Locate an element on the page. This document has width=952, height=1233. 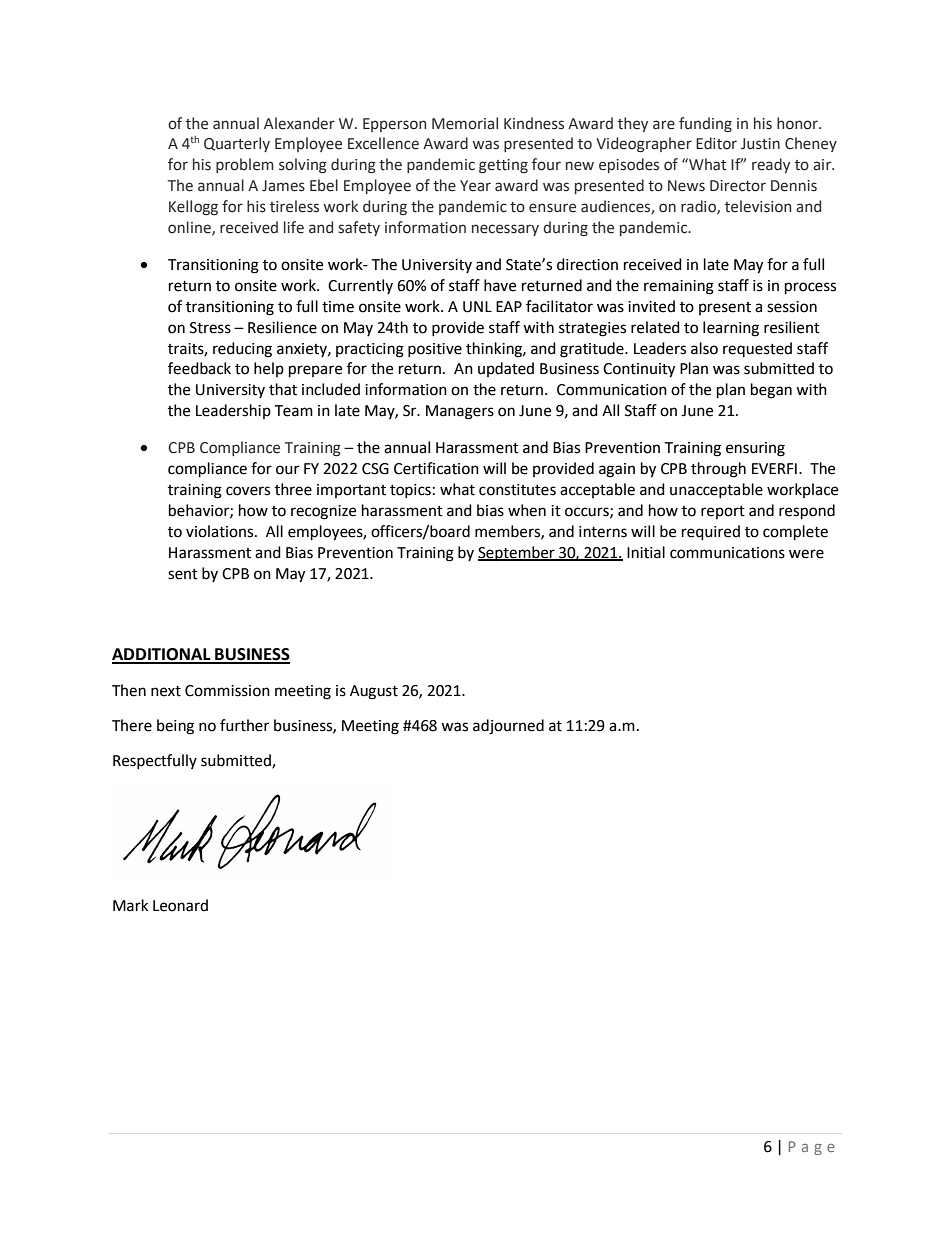
Leonard is located at coordinates (180, 905).
